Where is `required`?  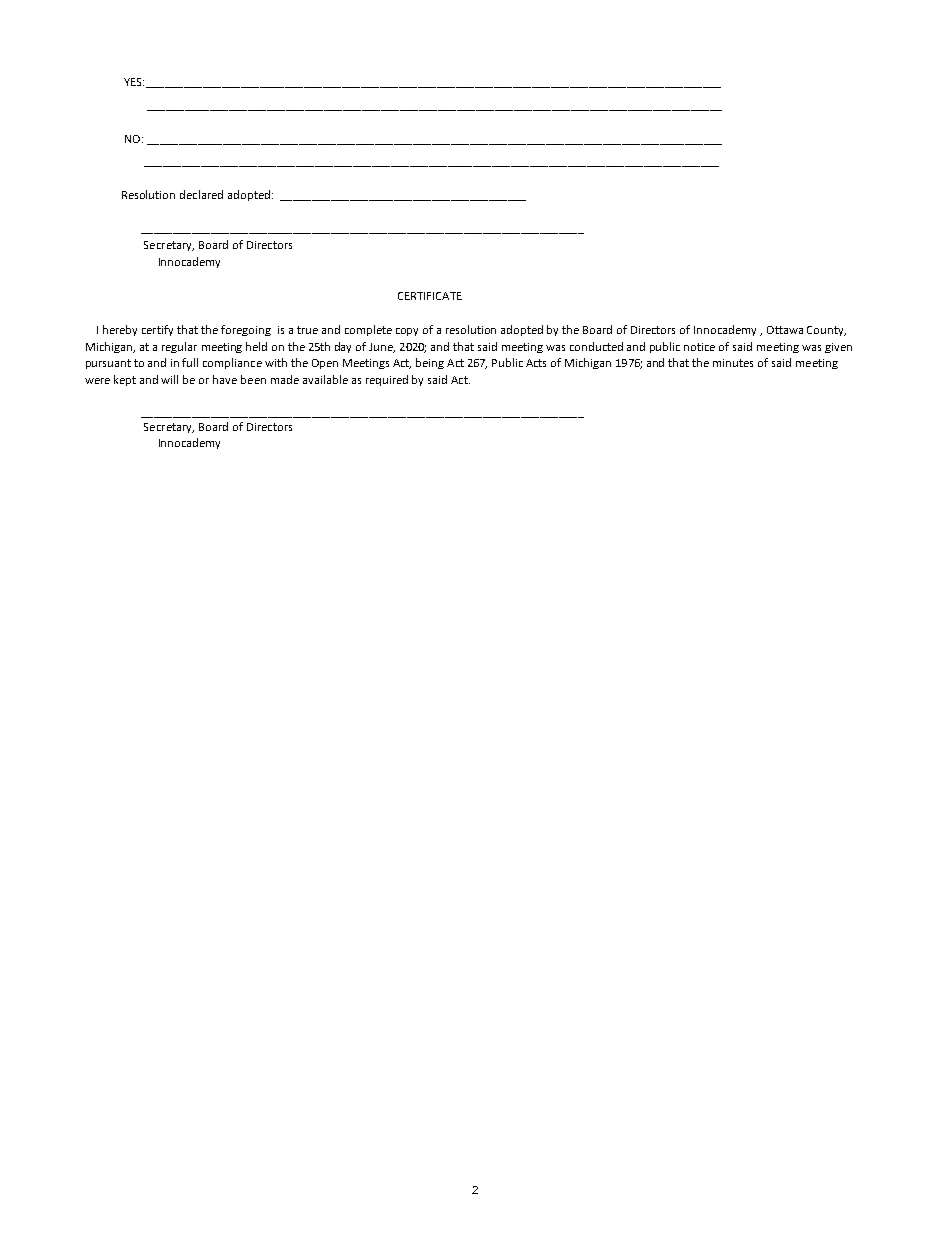 required is located at coordinates (387, 380).
